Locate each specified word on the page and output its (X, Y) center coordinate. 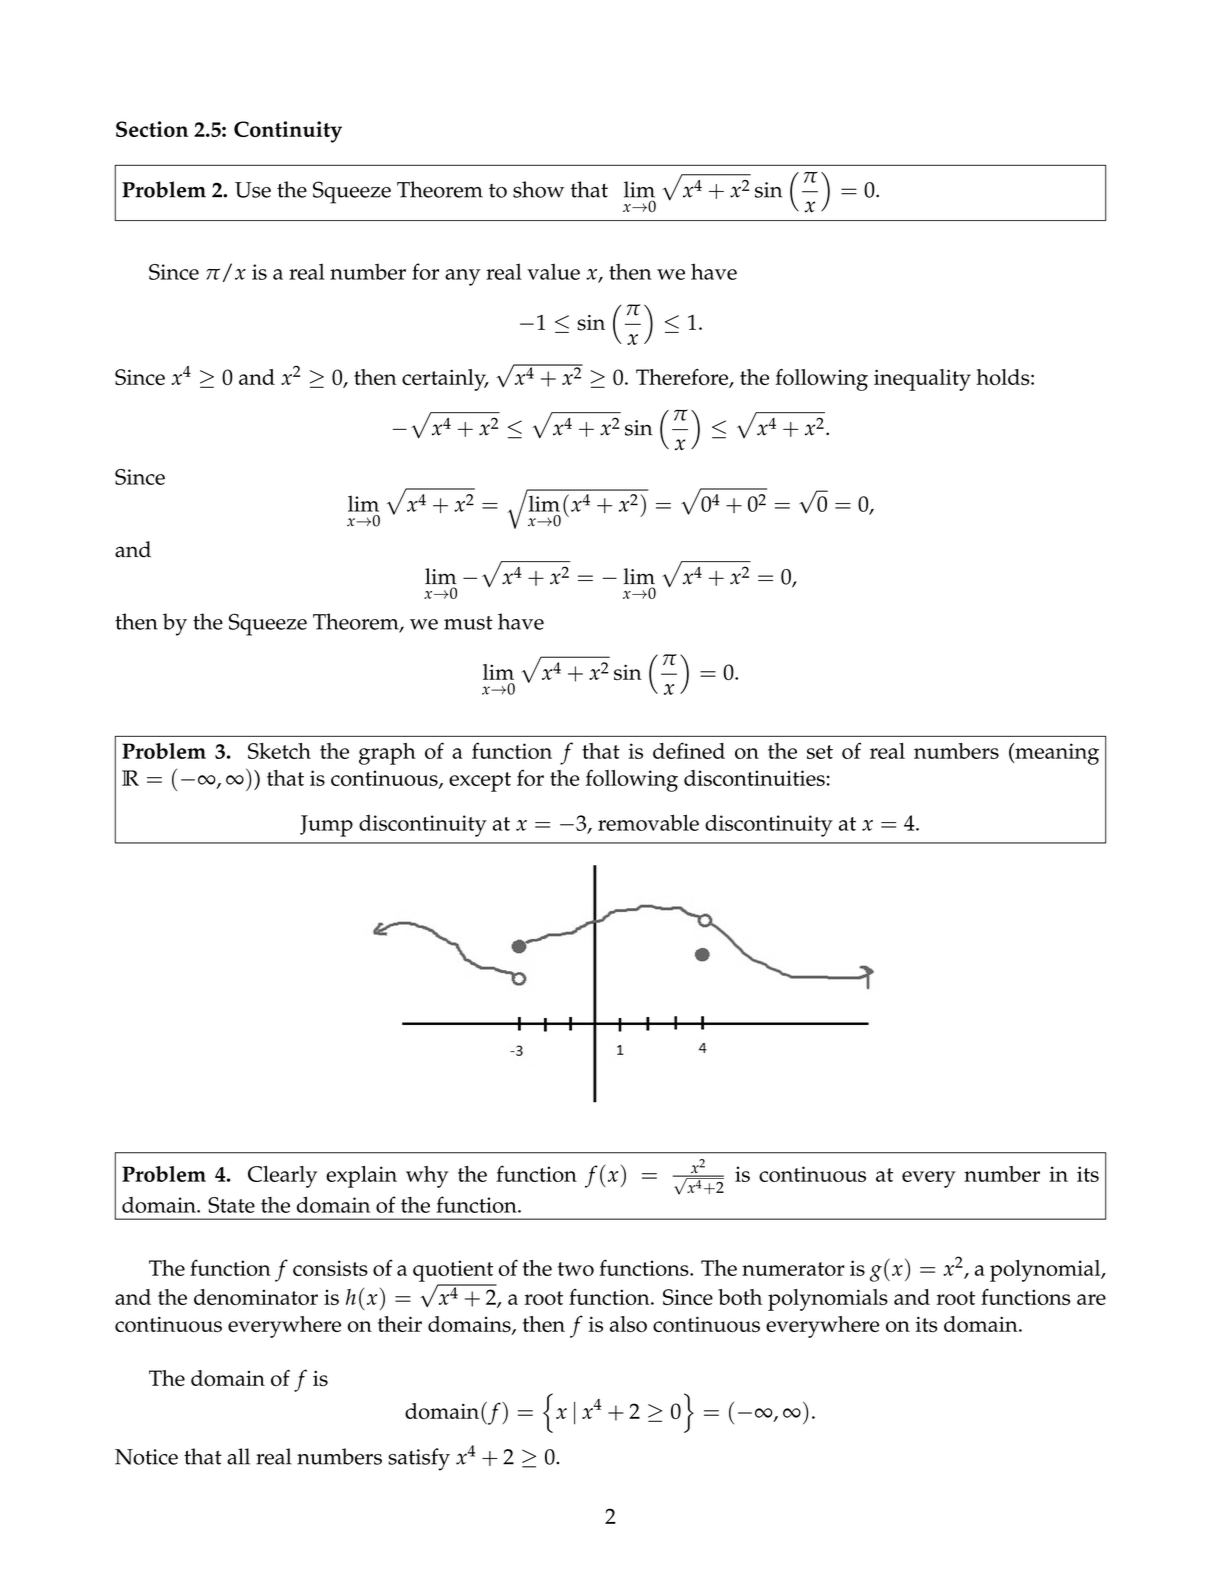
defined (689, 750)
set (820, 752)
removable (648, 822)
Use (253, 190)
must (468, 623)
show (538, 189)
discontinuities (754, 778)
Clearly (282, 1177)
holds (1004, 377)
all (238, 1456)
